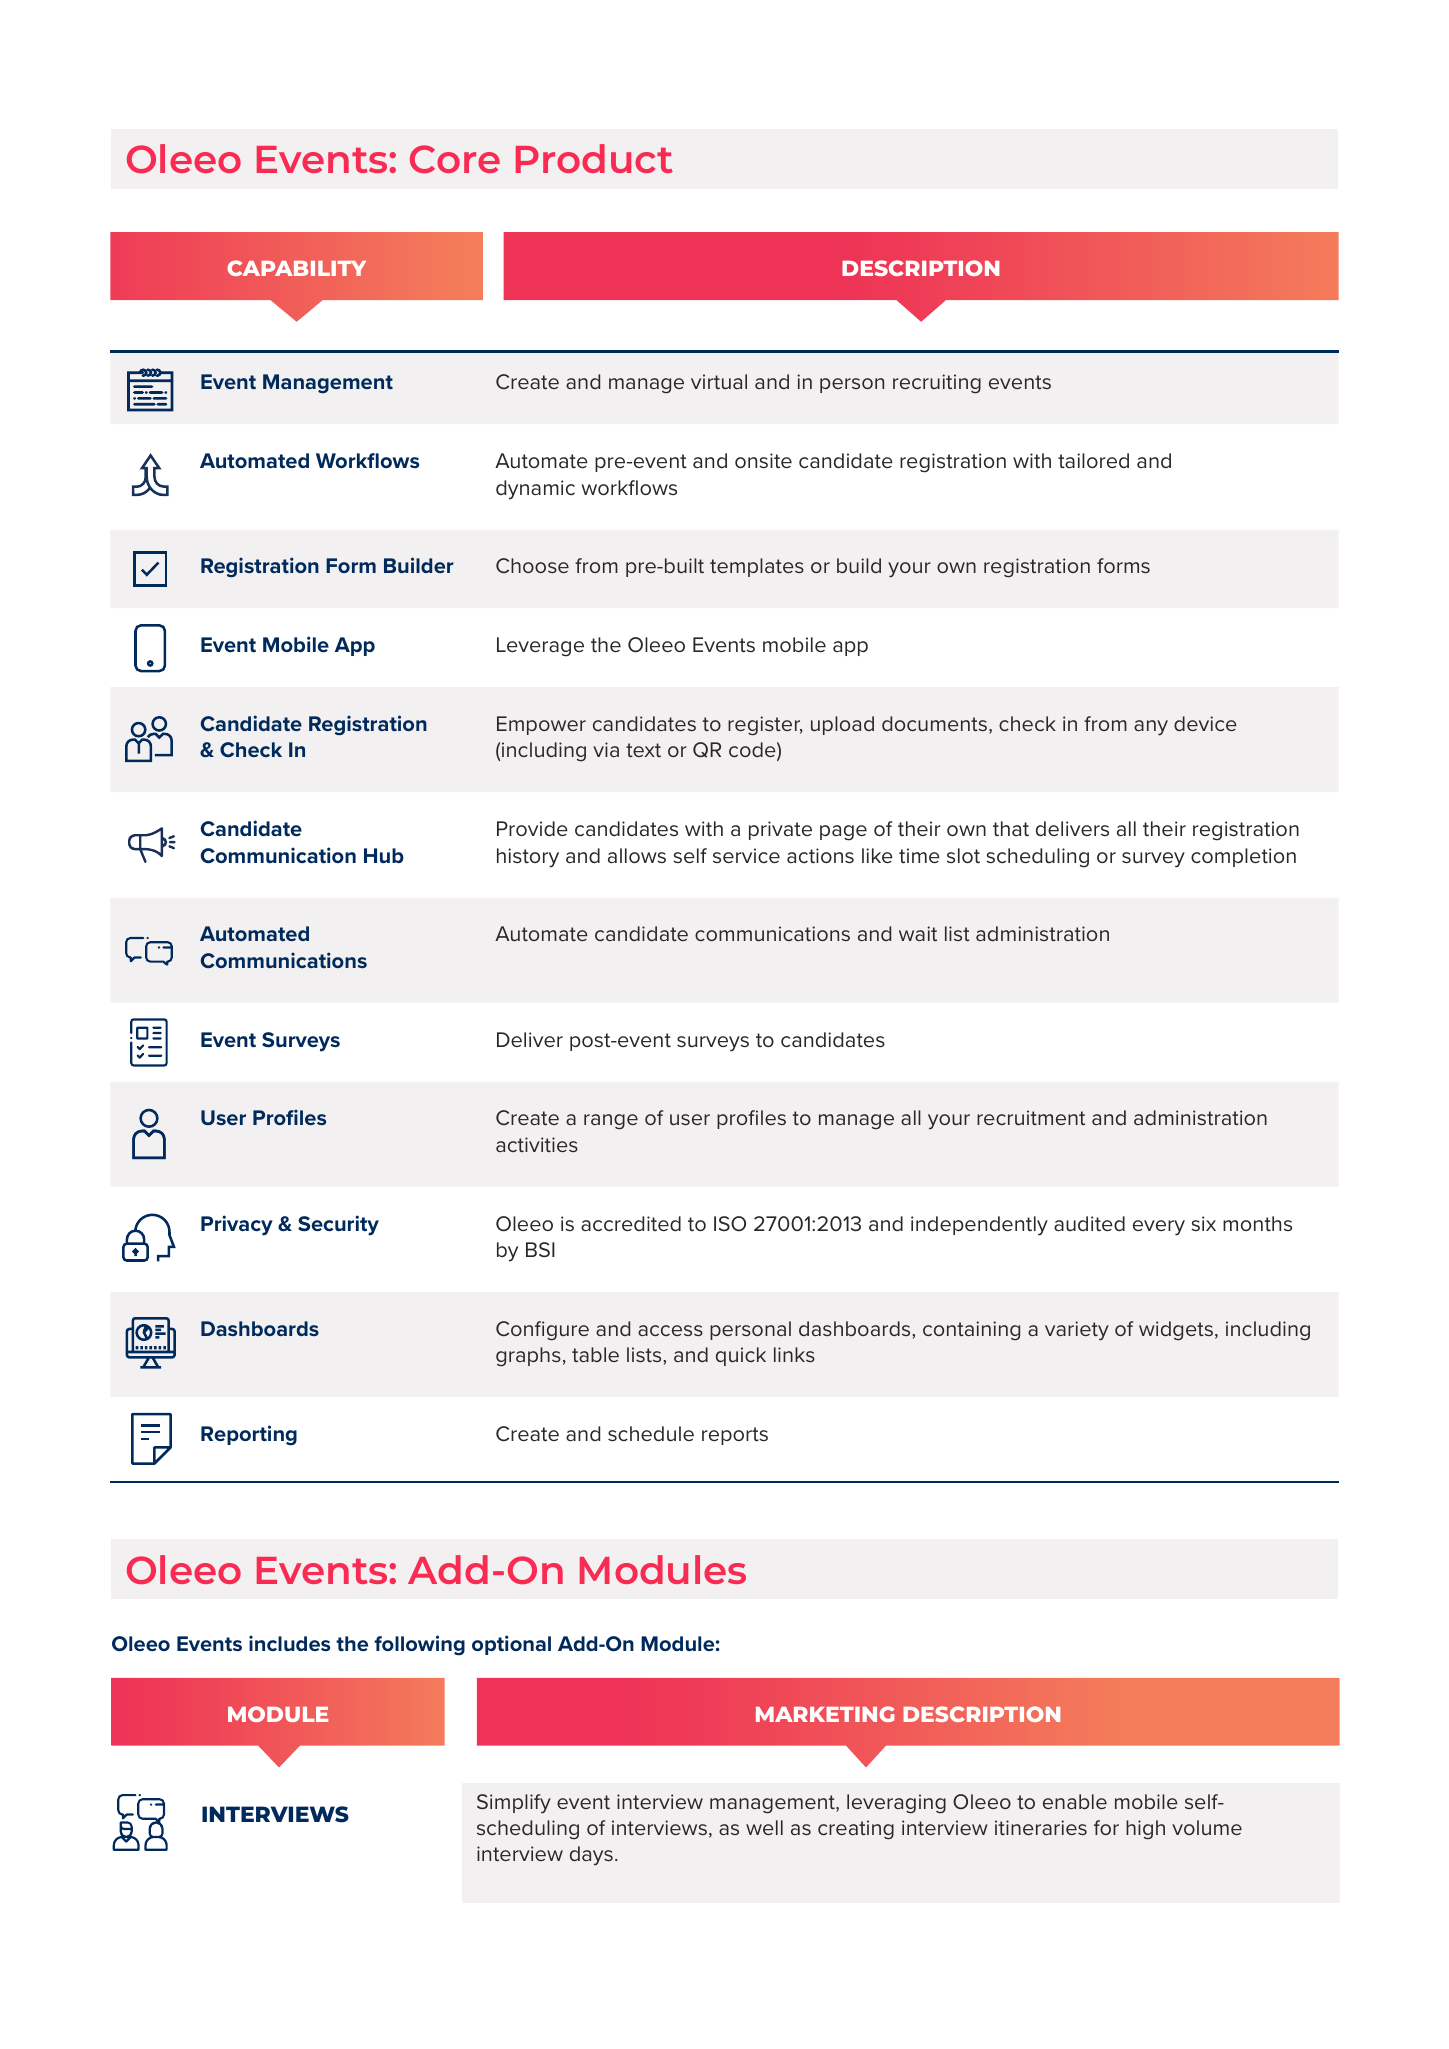  I want to click on reports, so click(735, 1436).
